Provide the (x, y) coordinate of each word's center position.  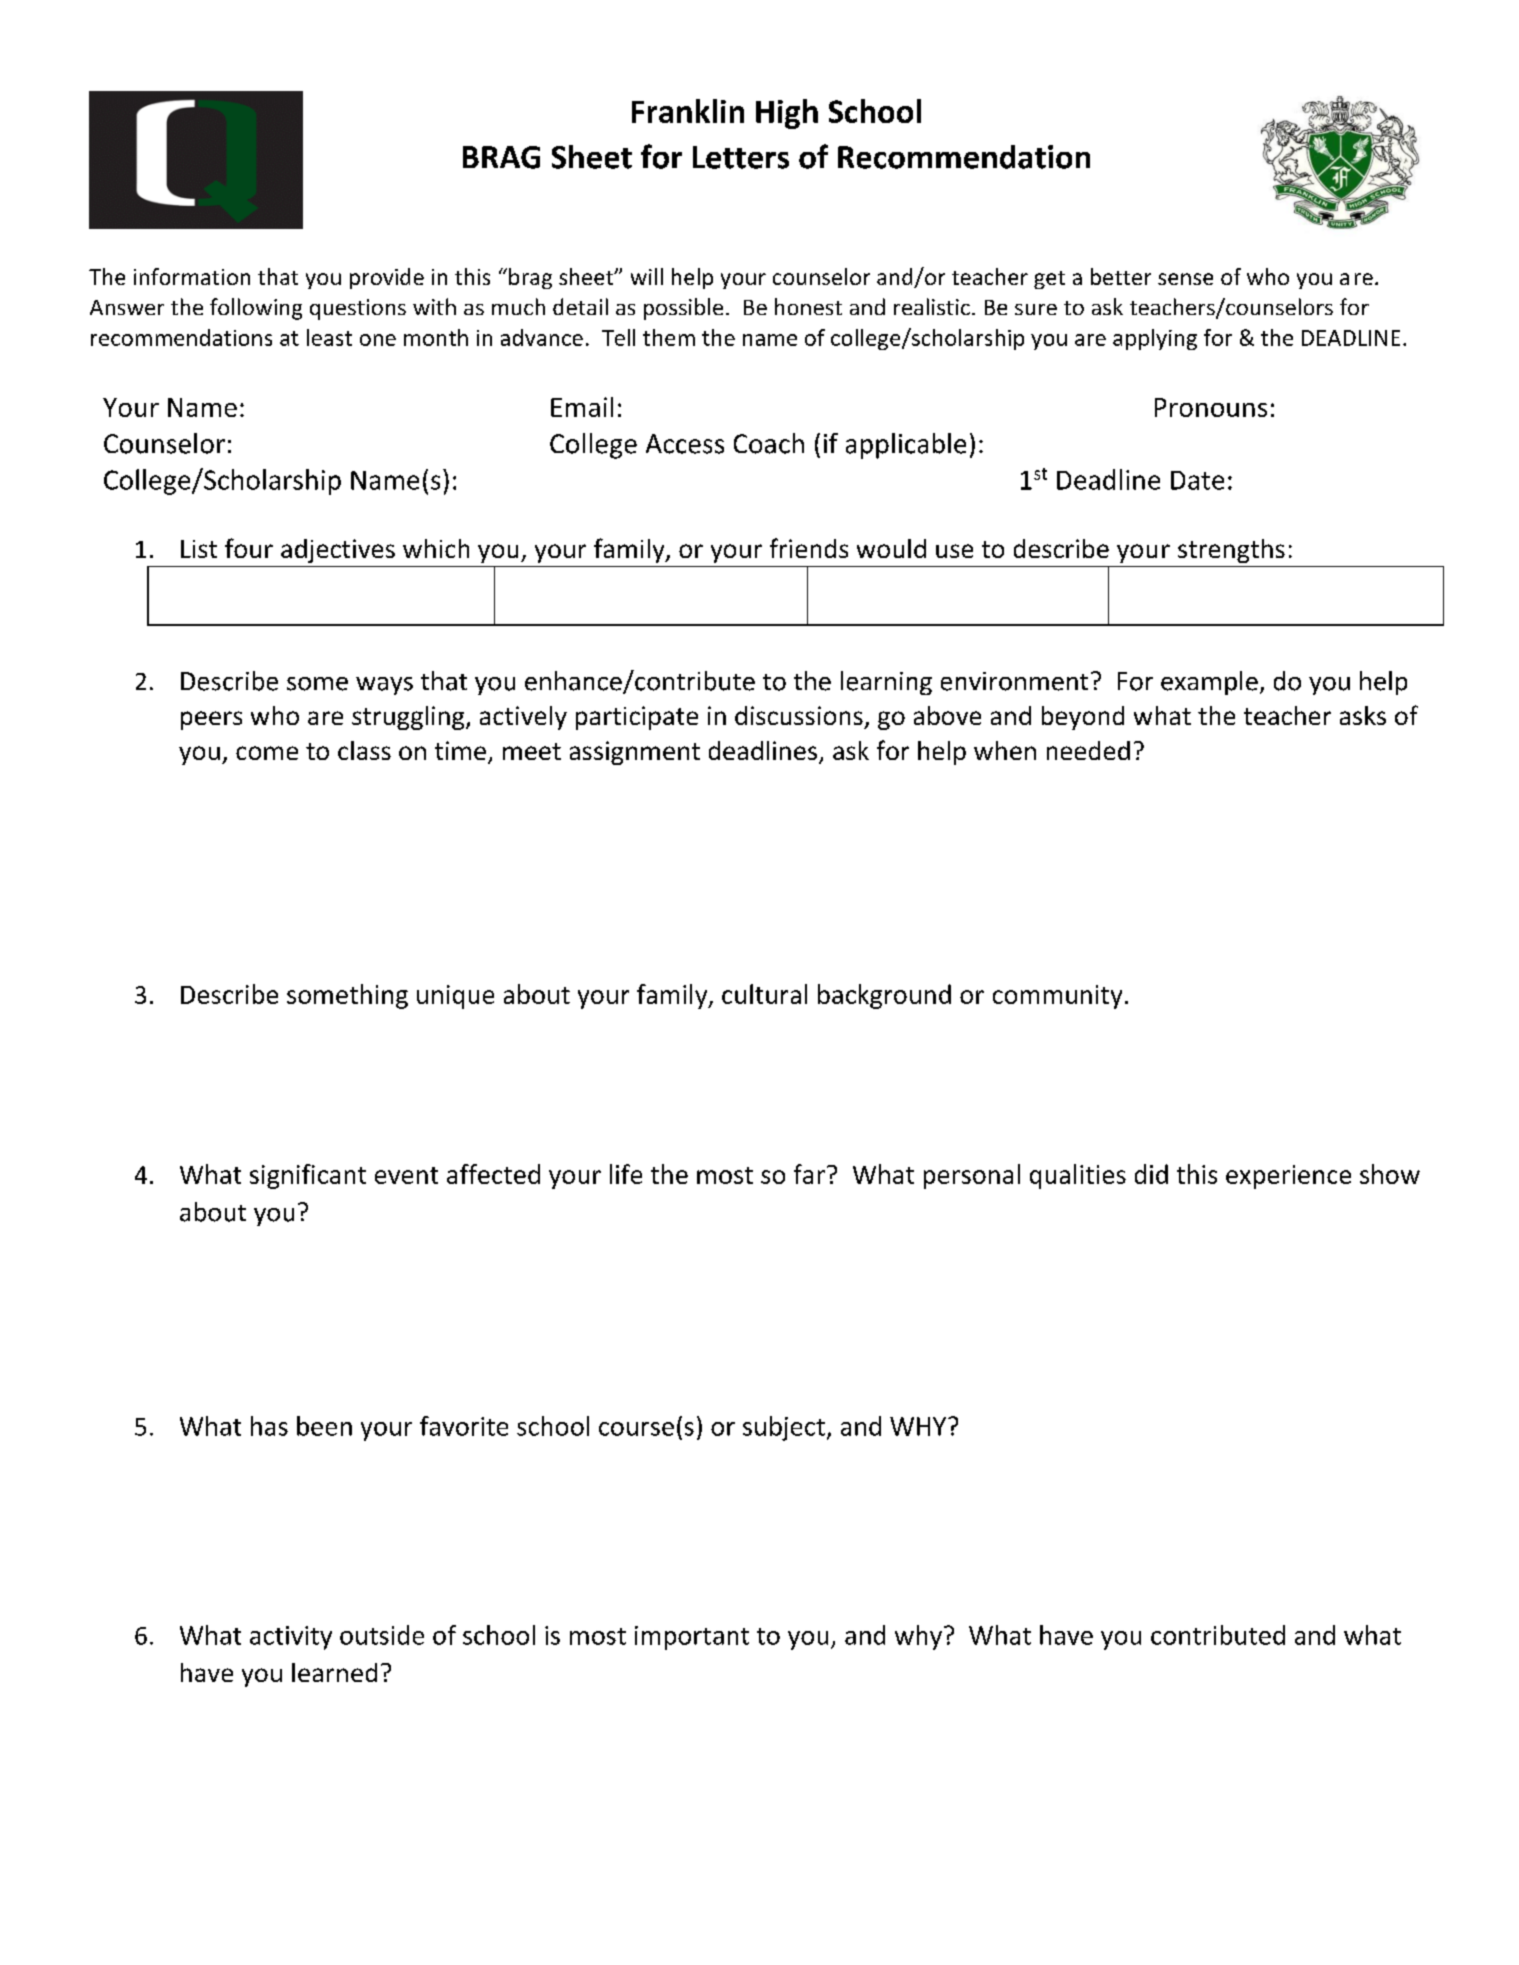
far (809, 1174)
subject (784, 1428)
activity (291, 1638)
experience (1288, 1177)
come (267, 753)
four (249, 548)
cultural (764, 994)
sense (1185, 279)
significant (308, 1176)
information (192, 276)
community (1057, 997)
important (692, 1638)
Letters (741, 157)
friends (809, 548)
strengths (1231, 551)
